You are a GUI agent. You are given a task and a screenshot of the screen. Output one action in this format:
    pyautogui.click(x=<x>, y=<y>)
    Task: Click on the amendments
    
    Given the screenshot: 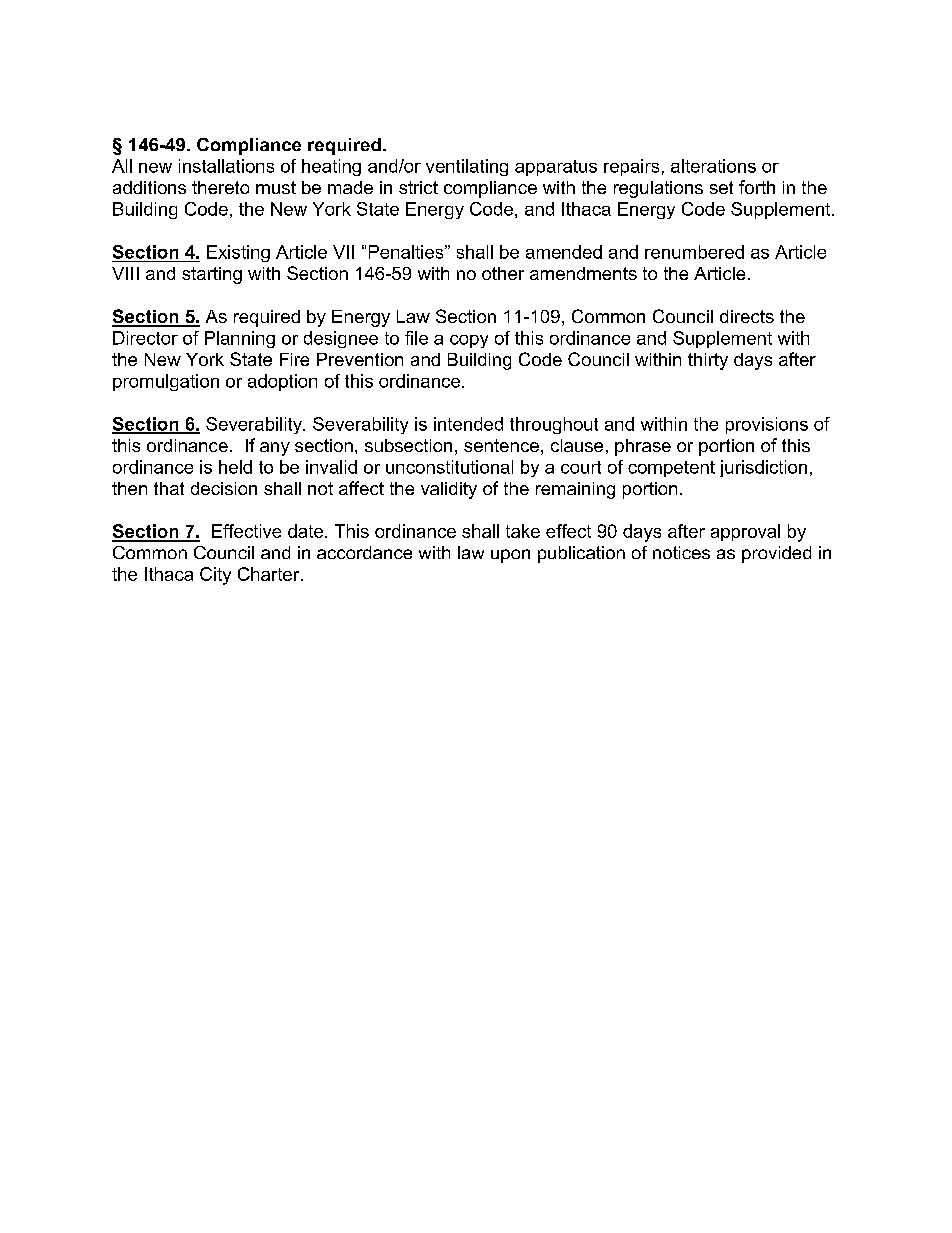 What is the action you would take?
    pyautogui.click(x=583, y=273)
